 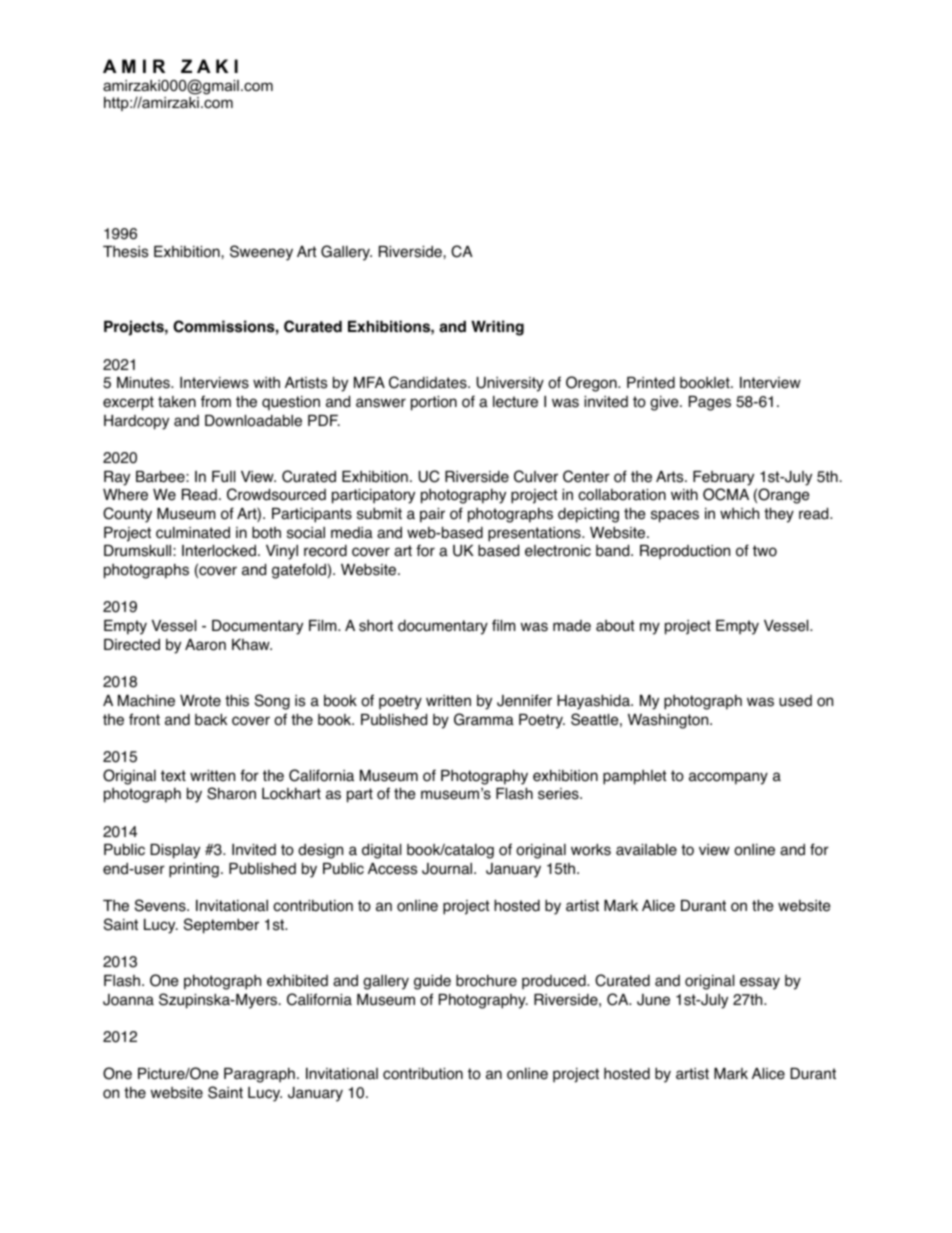 I want to click on Aaron, so click(x=205, y=645).
